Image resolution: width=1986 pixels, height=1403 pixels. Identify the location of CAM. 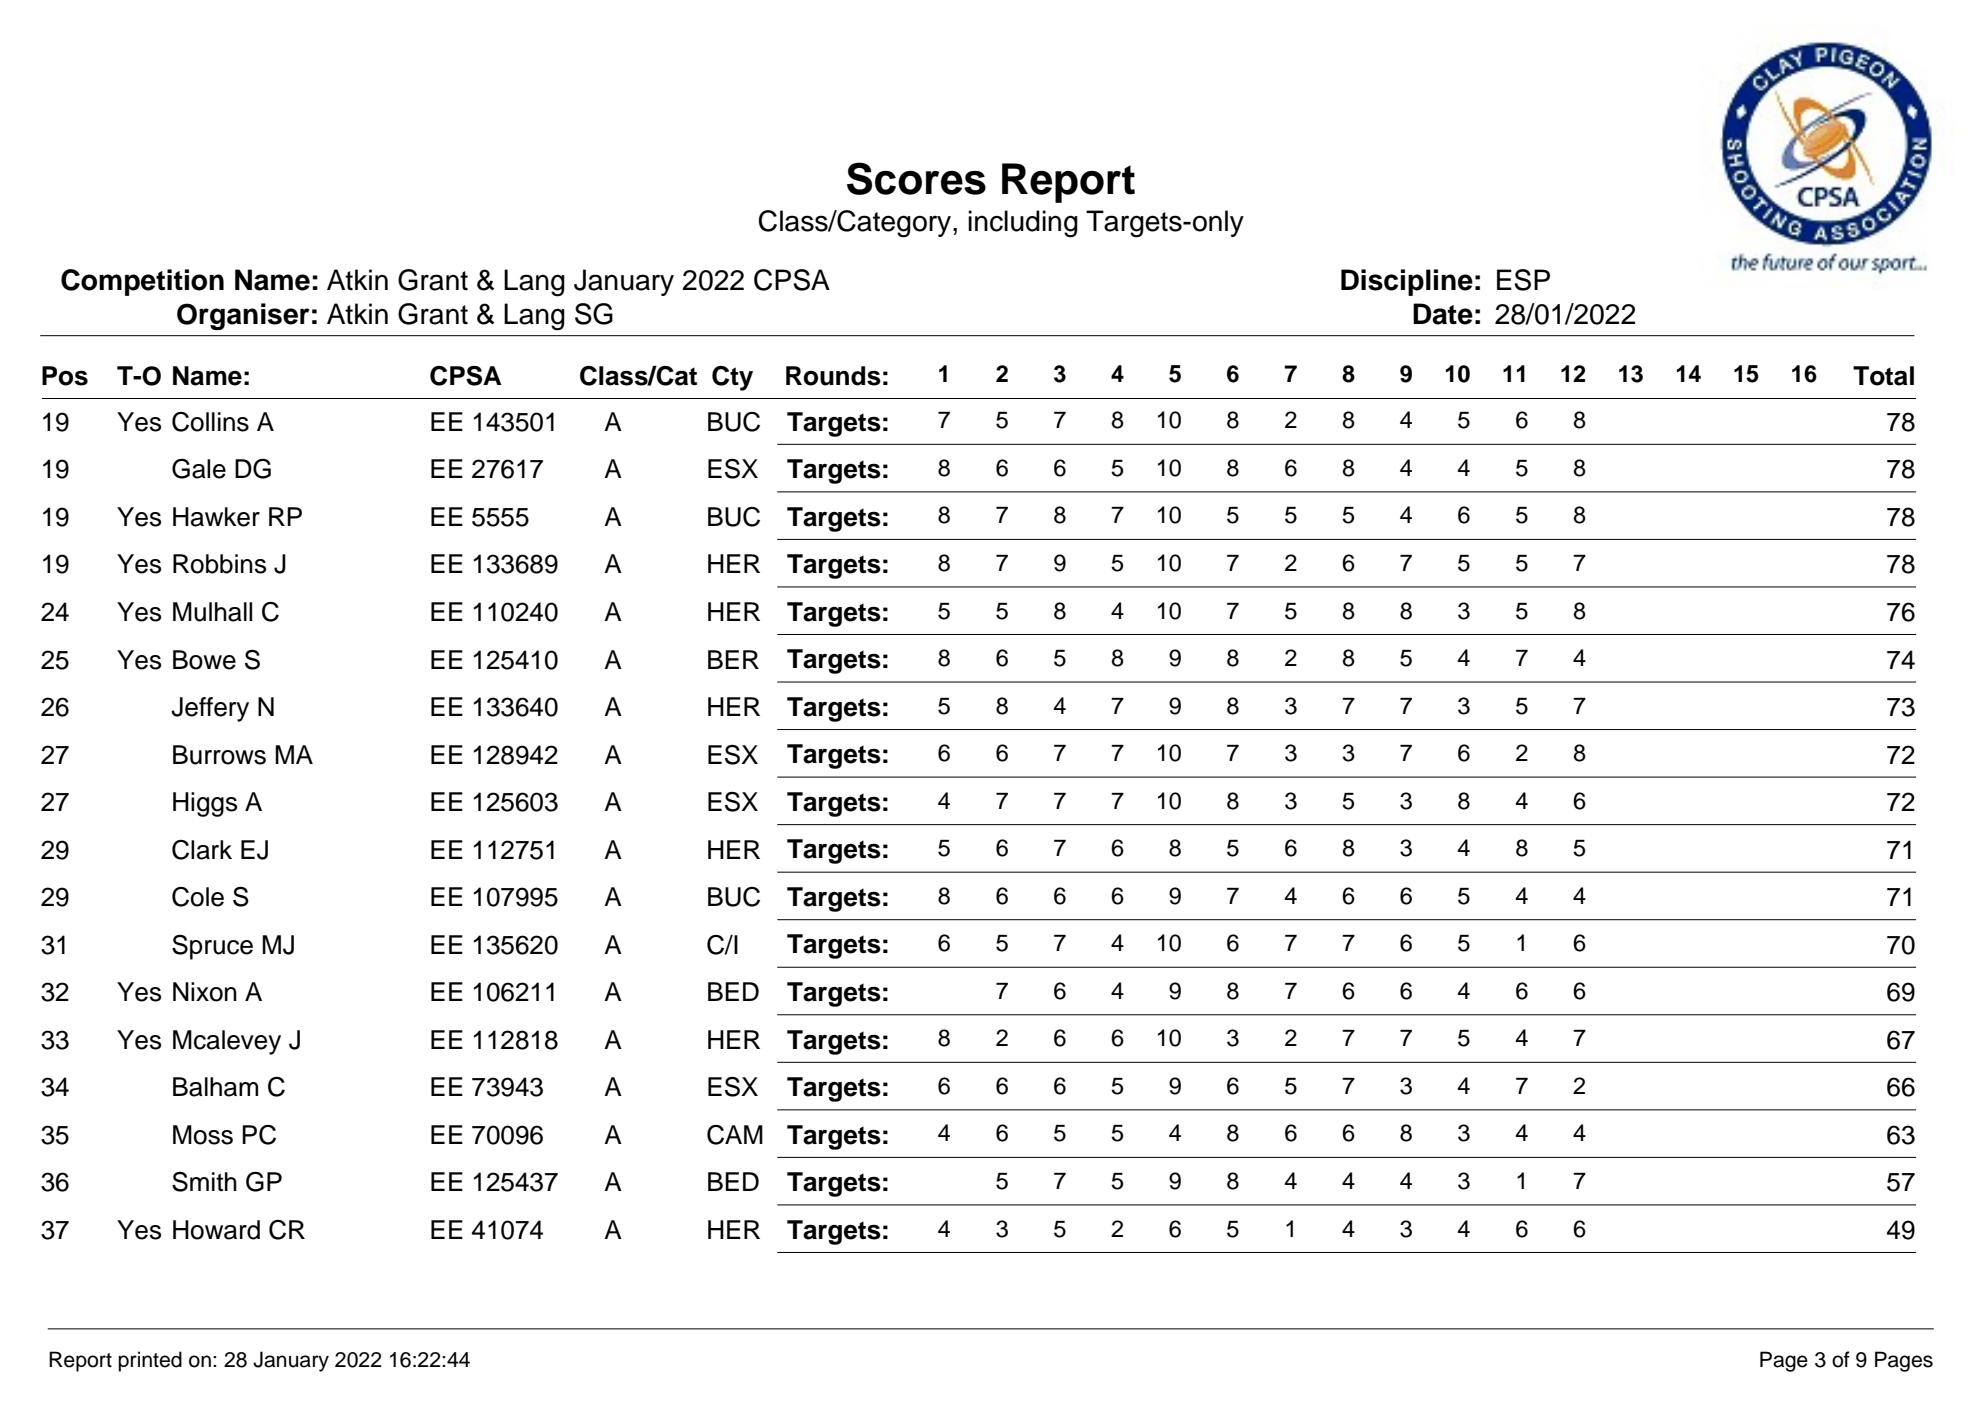
(735, 1135).
